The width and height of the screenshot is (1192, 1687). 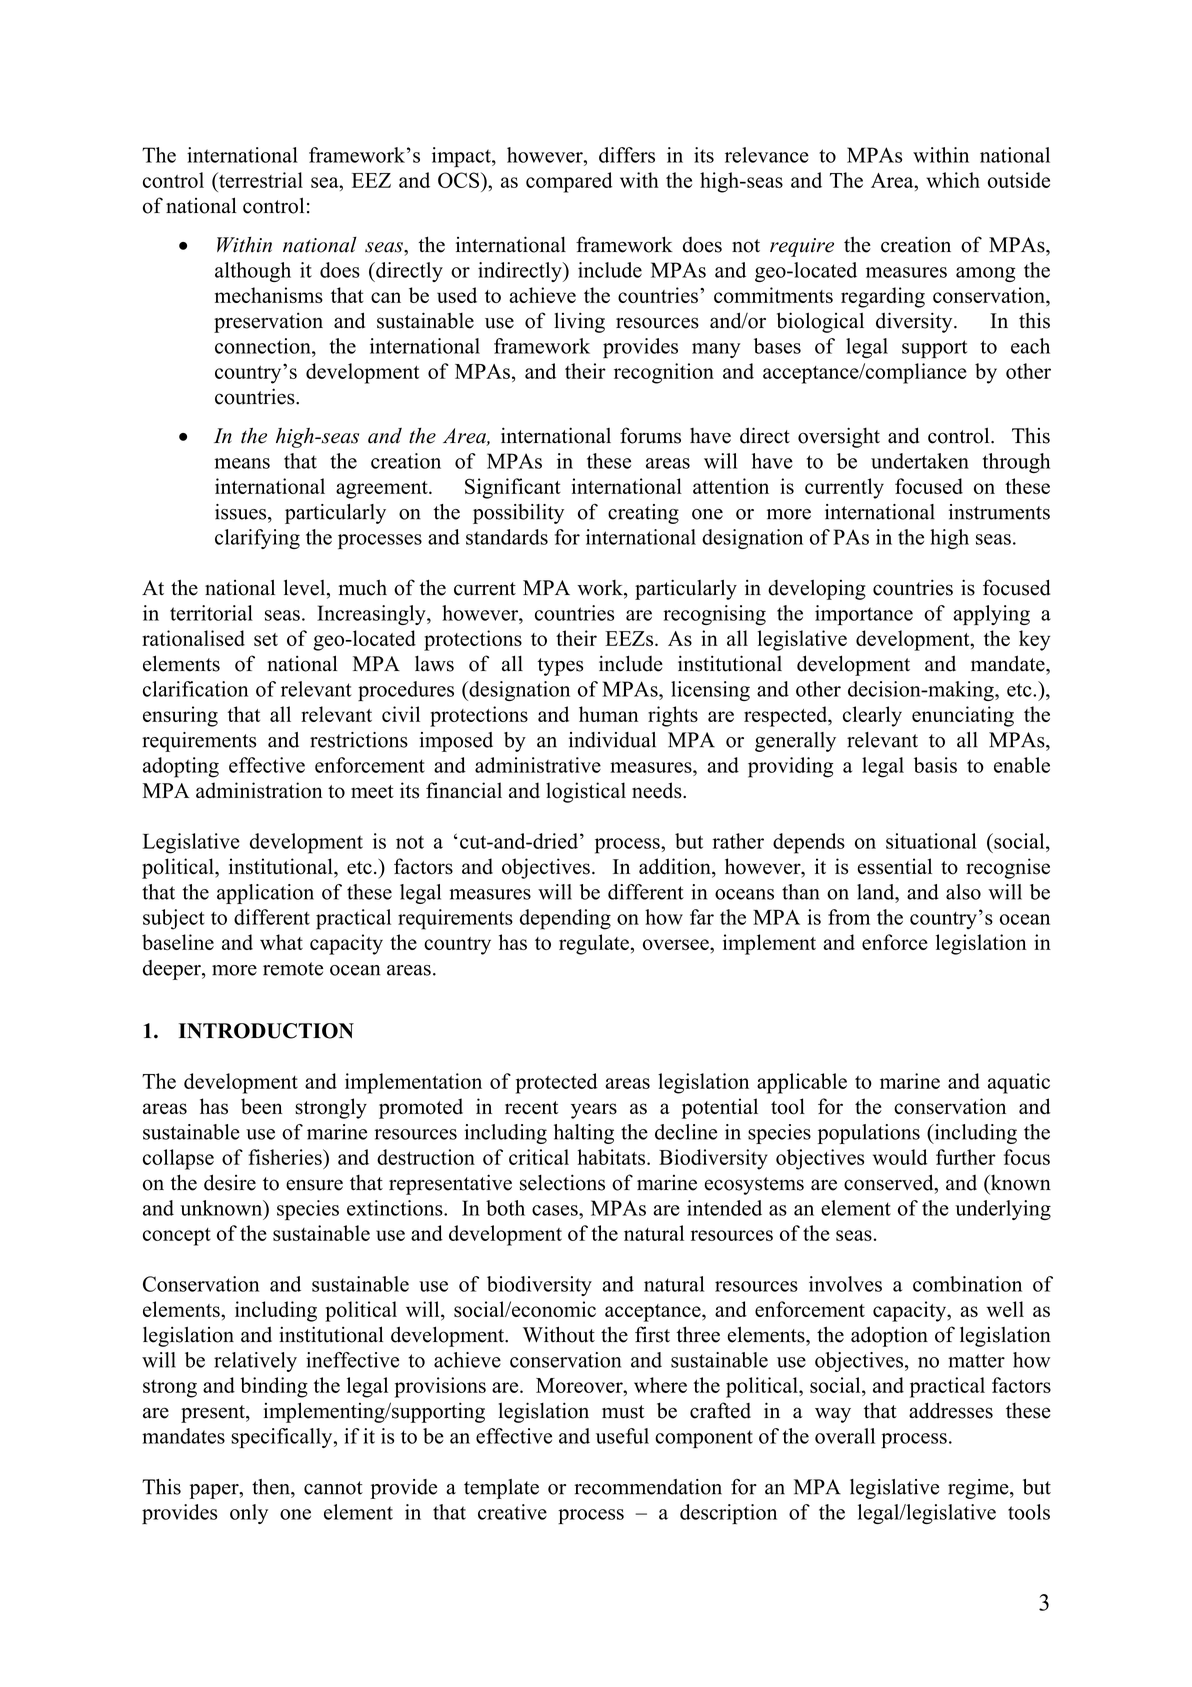 I want to click on recommendation, so click(x=648, y=1487).
